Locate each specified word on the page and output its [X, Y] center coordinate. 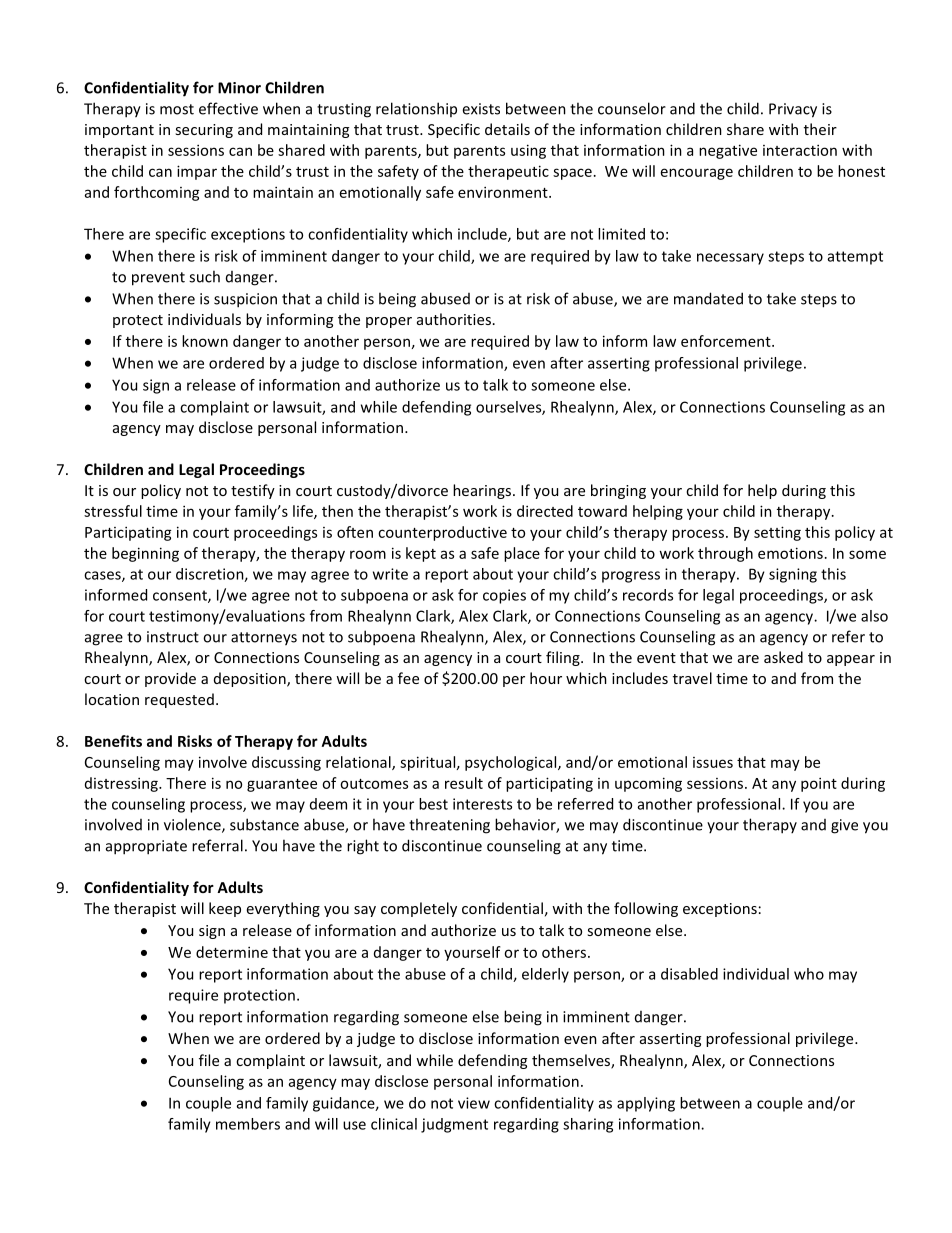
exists [481, 109]
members [248, 1124]
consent [181, 596]
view [474, 1103]
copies [504, 596]
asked [783, 657]
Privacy [793, 110]
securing [204, 131]
